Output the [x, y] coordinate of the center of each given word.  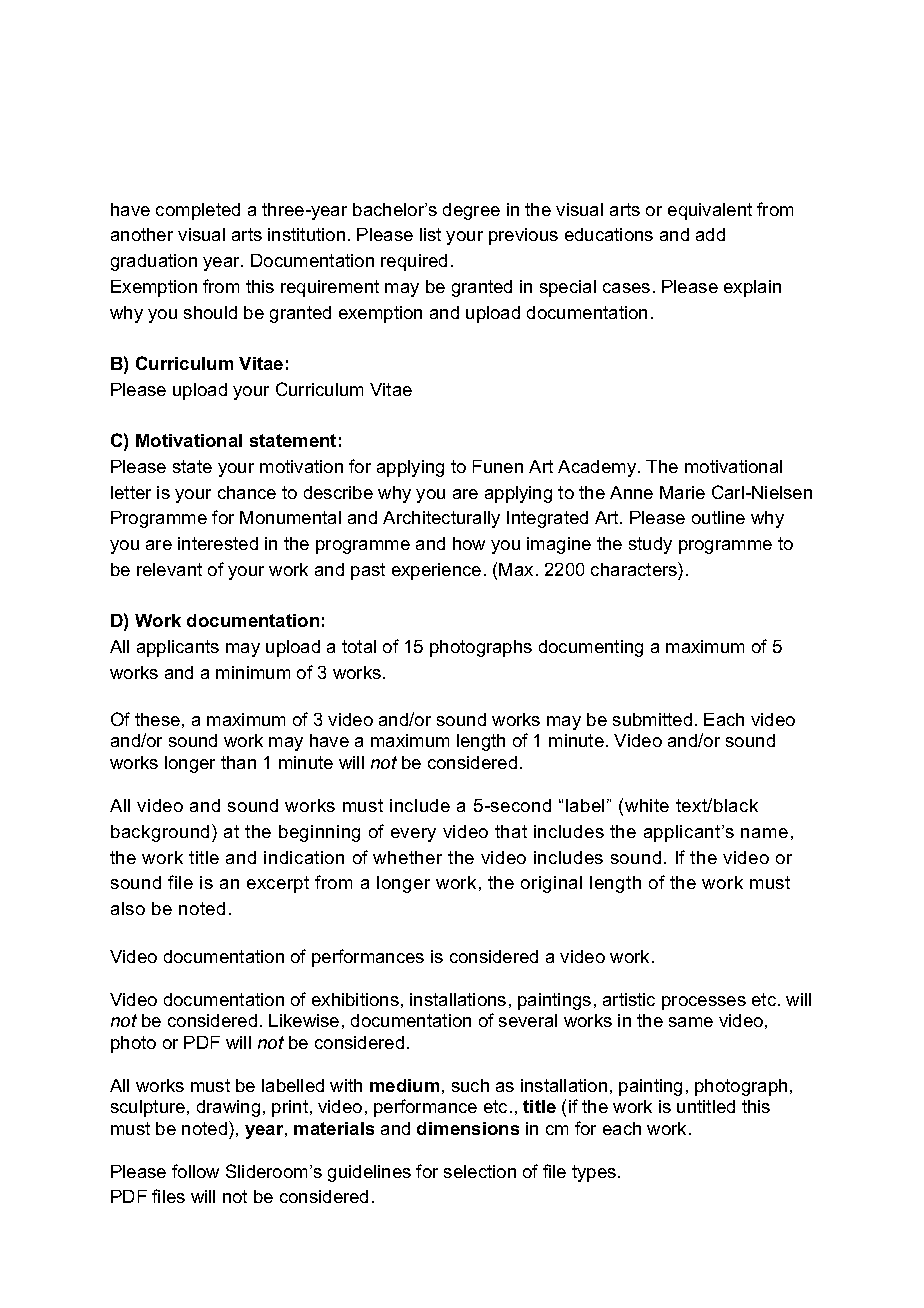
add [710, 234]
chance [247, 492]
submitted [652, 719]
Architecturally [441, 519]
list [430, 234]
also [128, 908]
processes [704, 1003]
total [359, 646]
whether [407, 857]
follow [195, 1171]
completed [198, 211]
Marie [682, 492]
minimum [253, 672]
